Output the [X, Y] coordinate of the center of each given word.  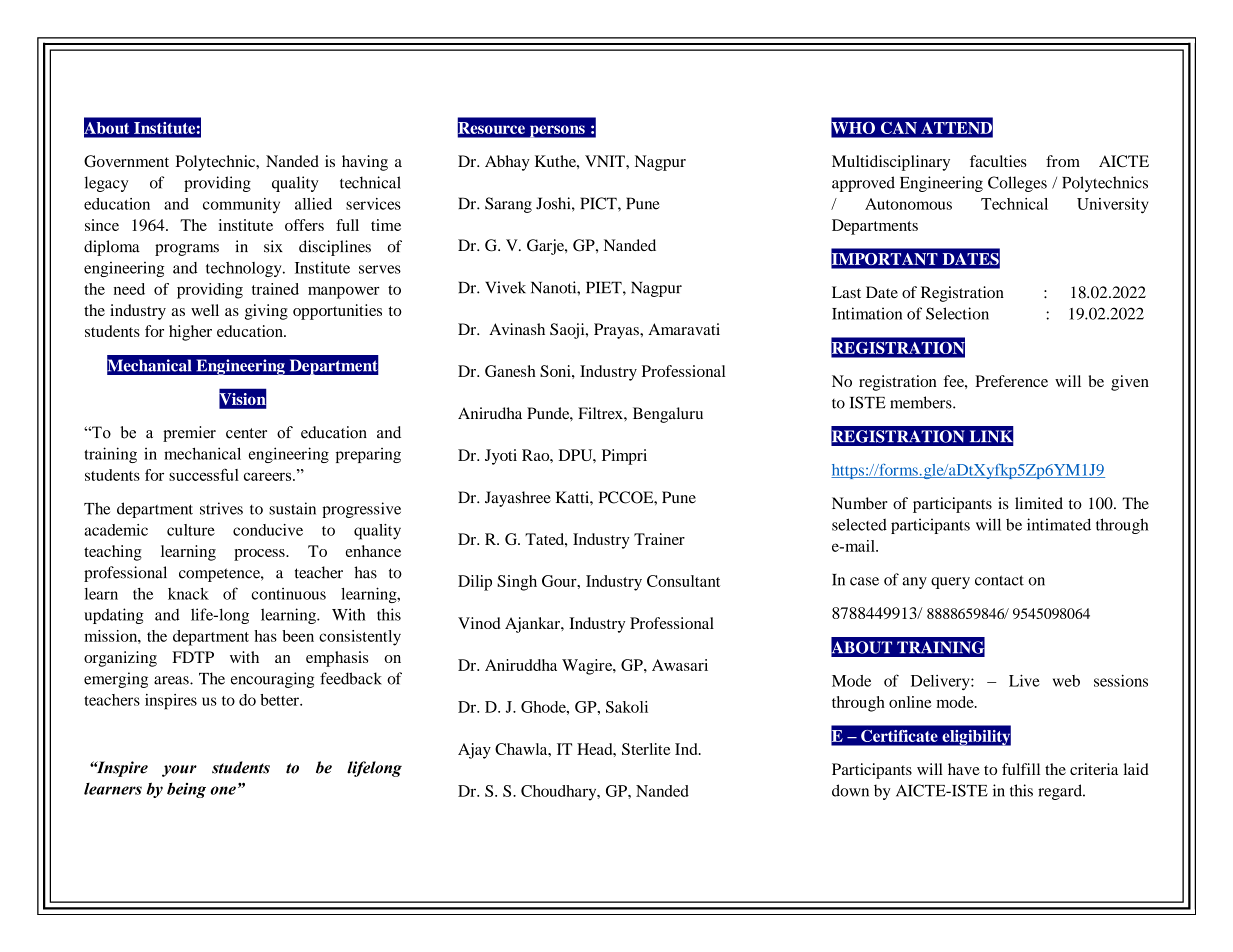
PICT [599, 203]
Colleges [1017, 184]
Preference [1011, 381]
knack [188, 594]
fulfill [1021, 769]
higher [190, 333]
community [241, 205]
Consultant [683, 581]
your [179, 771]
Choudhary [560, 793]
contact [999, 580]
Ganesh [510, 371]
